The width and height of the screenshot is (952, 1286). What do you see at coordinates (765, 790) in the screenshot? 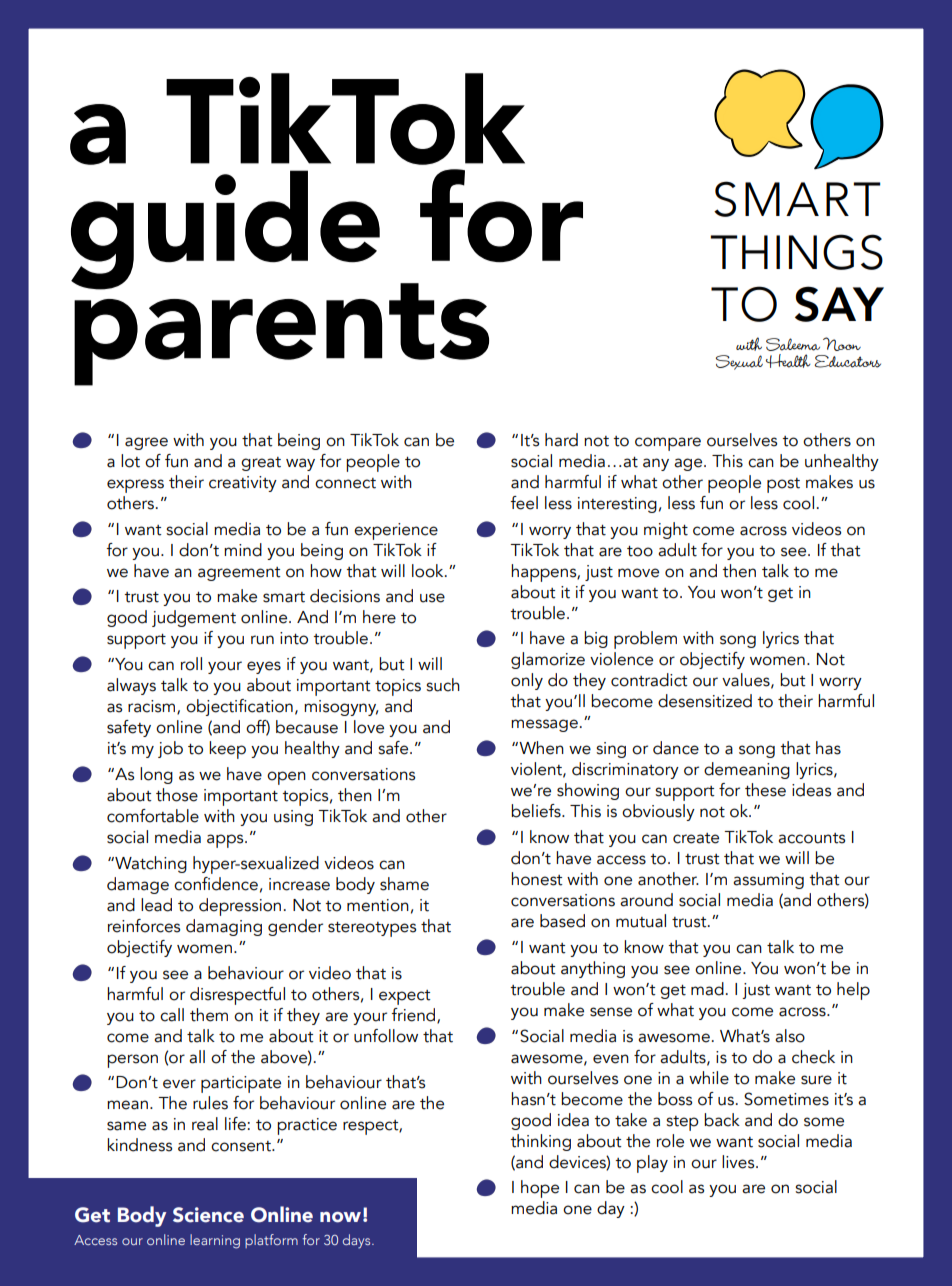
I see `these` at bounding box center [765, 790].
